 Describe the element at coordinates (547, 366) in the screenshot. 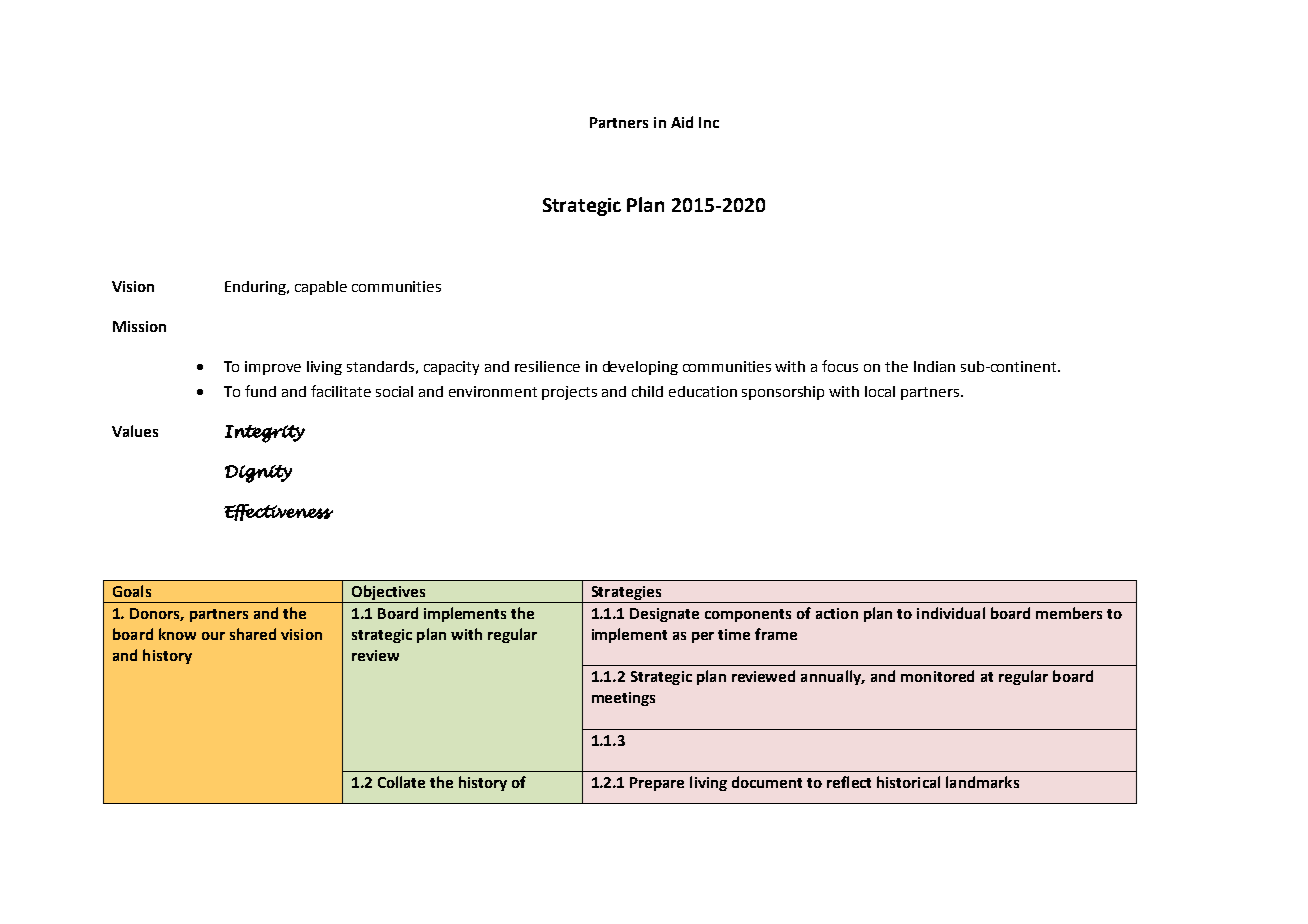

I see `resilience` at that location.
